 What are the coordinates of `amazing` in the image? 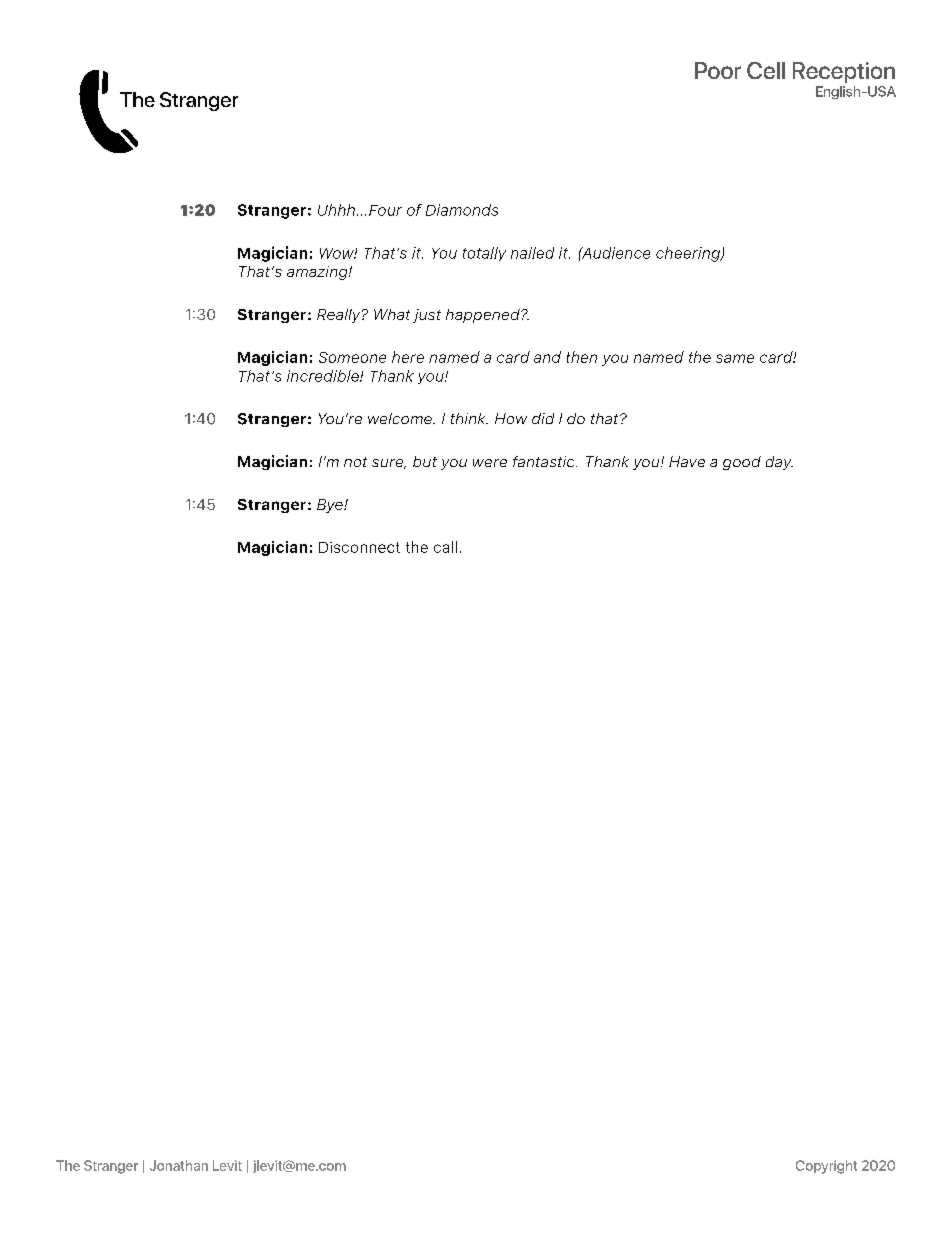 It's located at (318, 273).
